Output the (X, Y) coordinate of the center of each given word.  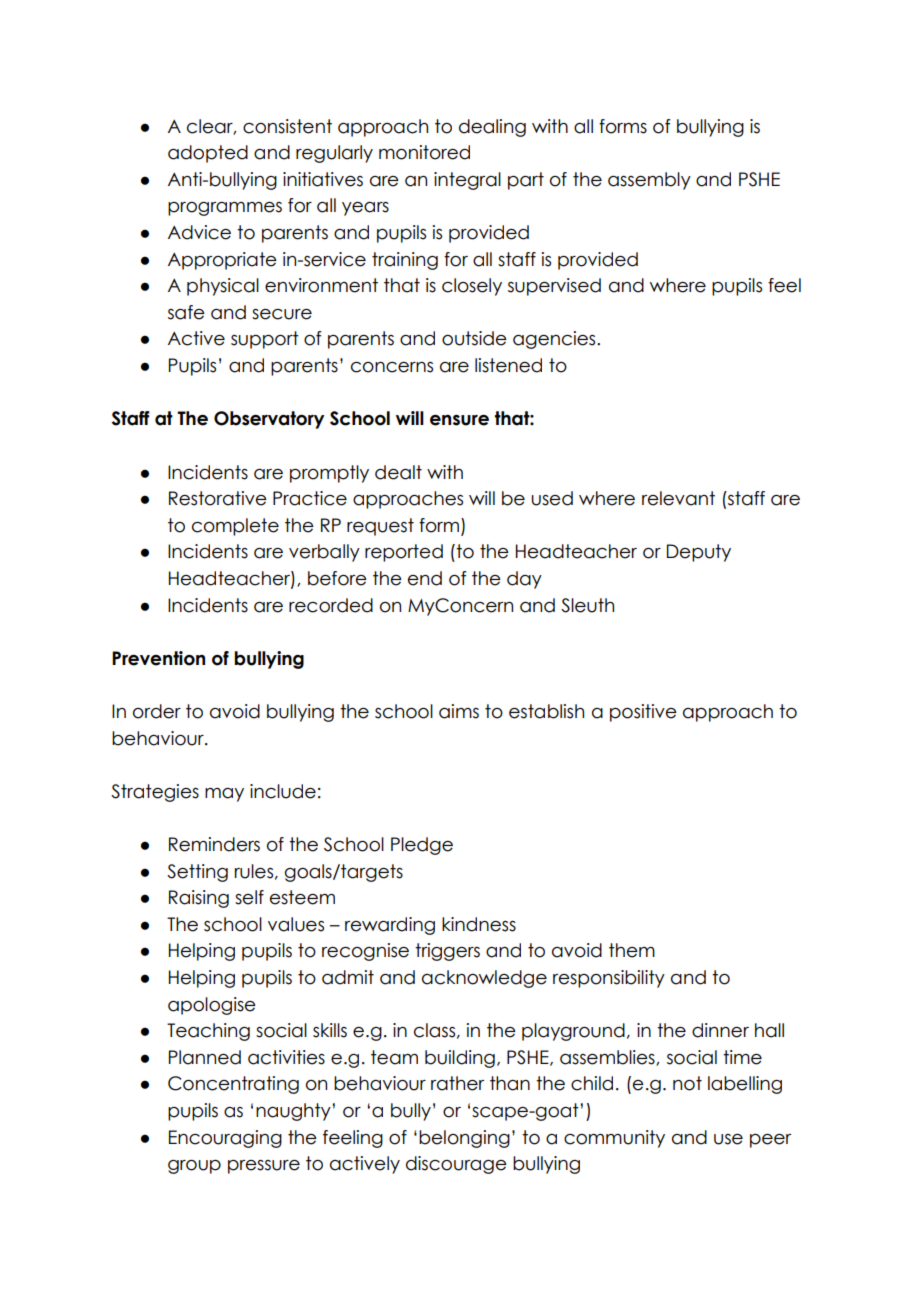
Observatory (269, 420)
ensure (459, 420)
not (687, 1083)
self (249, 897)
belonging (464, 1139)
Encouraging (225, 1139)
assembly (649, 181)
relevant (678, 498)
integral (467, 181)
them (632, 950)
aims (459, 711)
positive (643, 713)
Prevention (158, 658)
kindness (479, 924)
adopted (208, 154)
